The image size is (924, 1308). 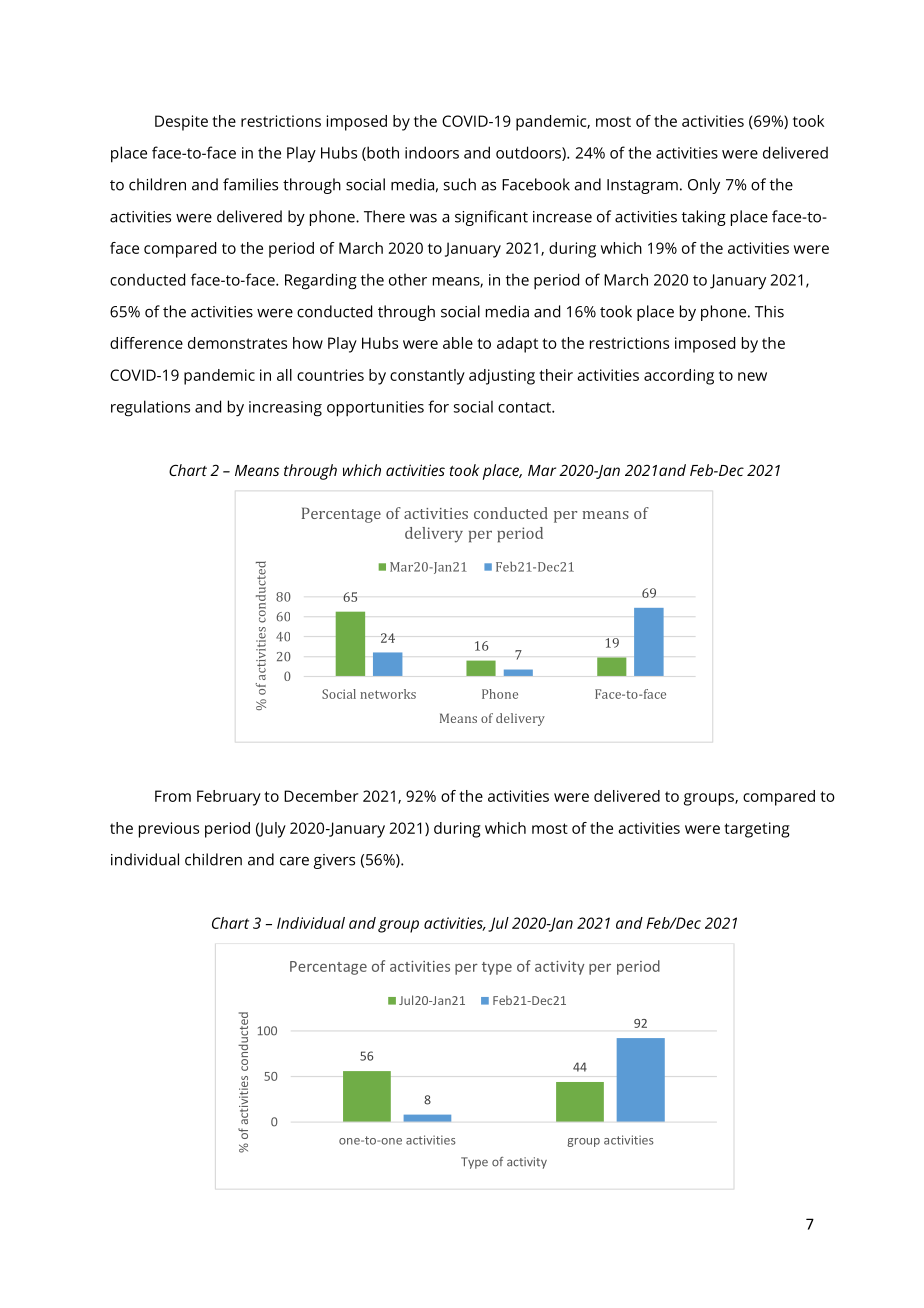 What do you see at coordinates (181, 123) in the image?
I see `Despite` at bounding box center [181, 123].
